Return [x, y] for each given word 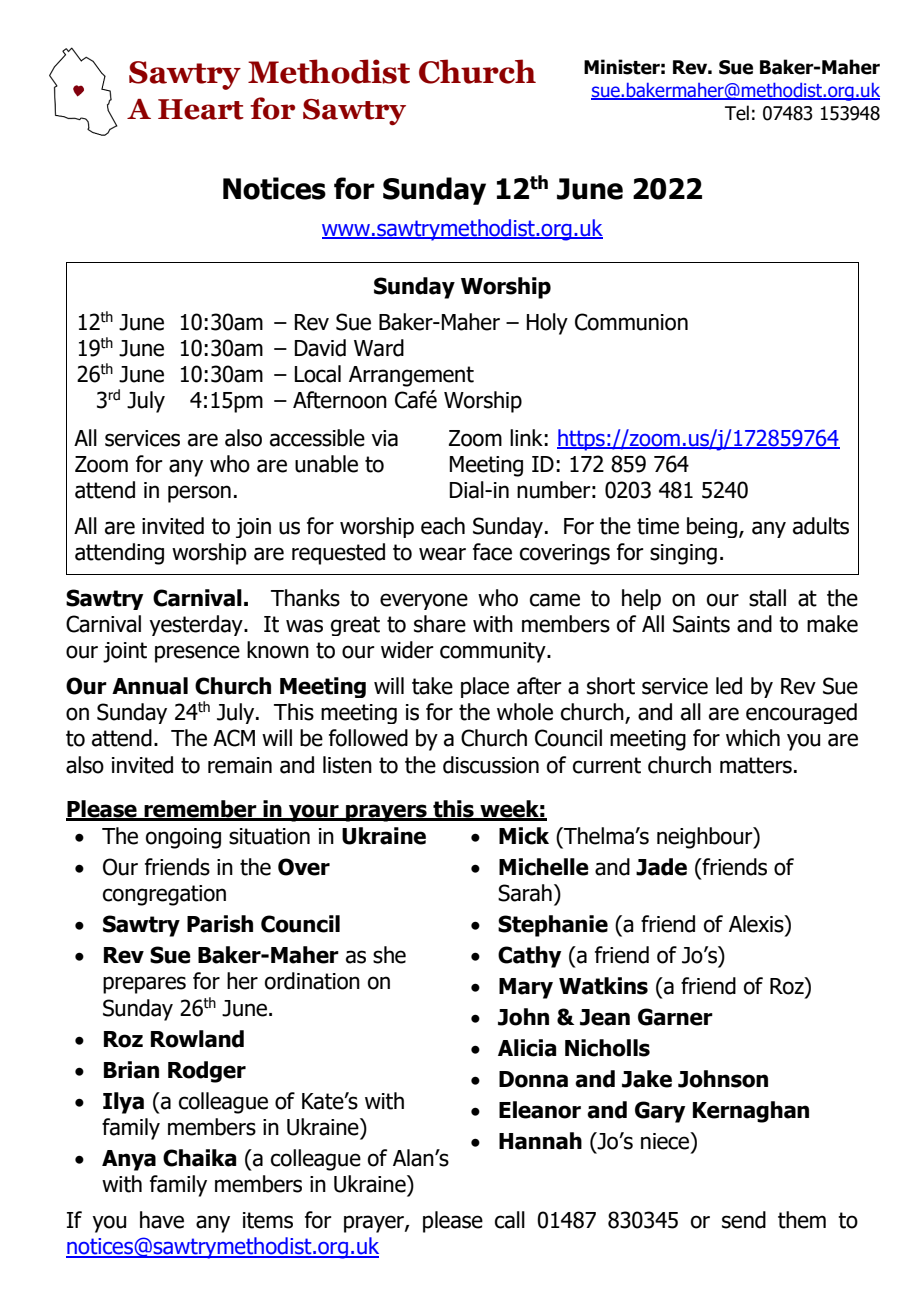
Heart [201, 109]
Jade [661, 867]
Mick [524, 836]
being [713, 527]
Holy [547, 324]
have [162, 1220]
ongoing [183, 838]
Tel [737, 113]
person [199, 494]
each [443, 526]
